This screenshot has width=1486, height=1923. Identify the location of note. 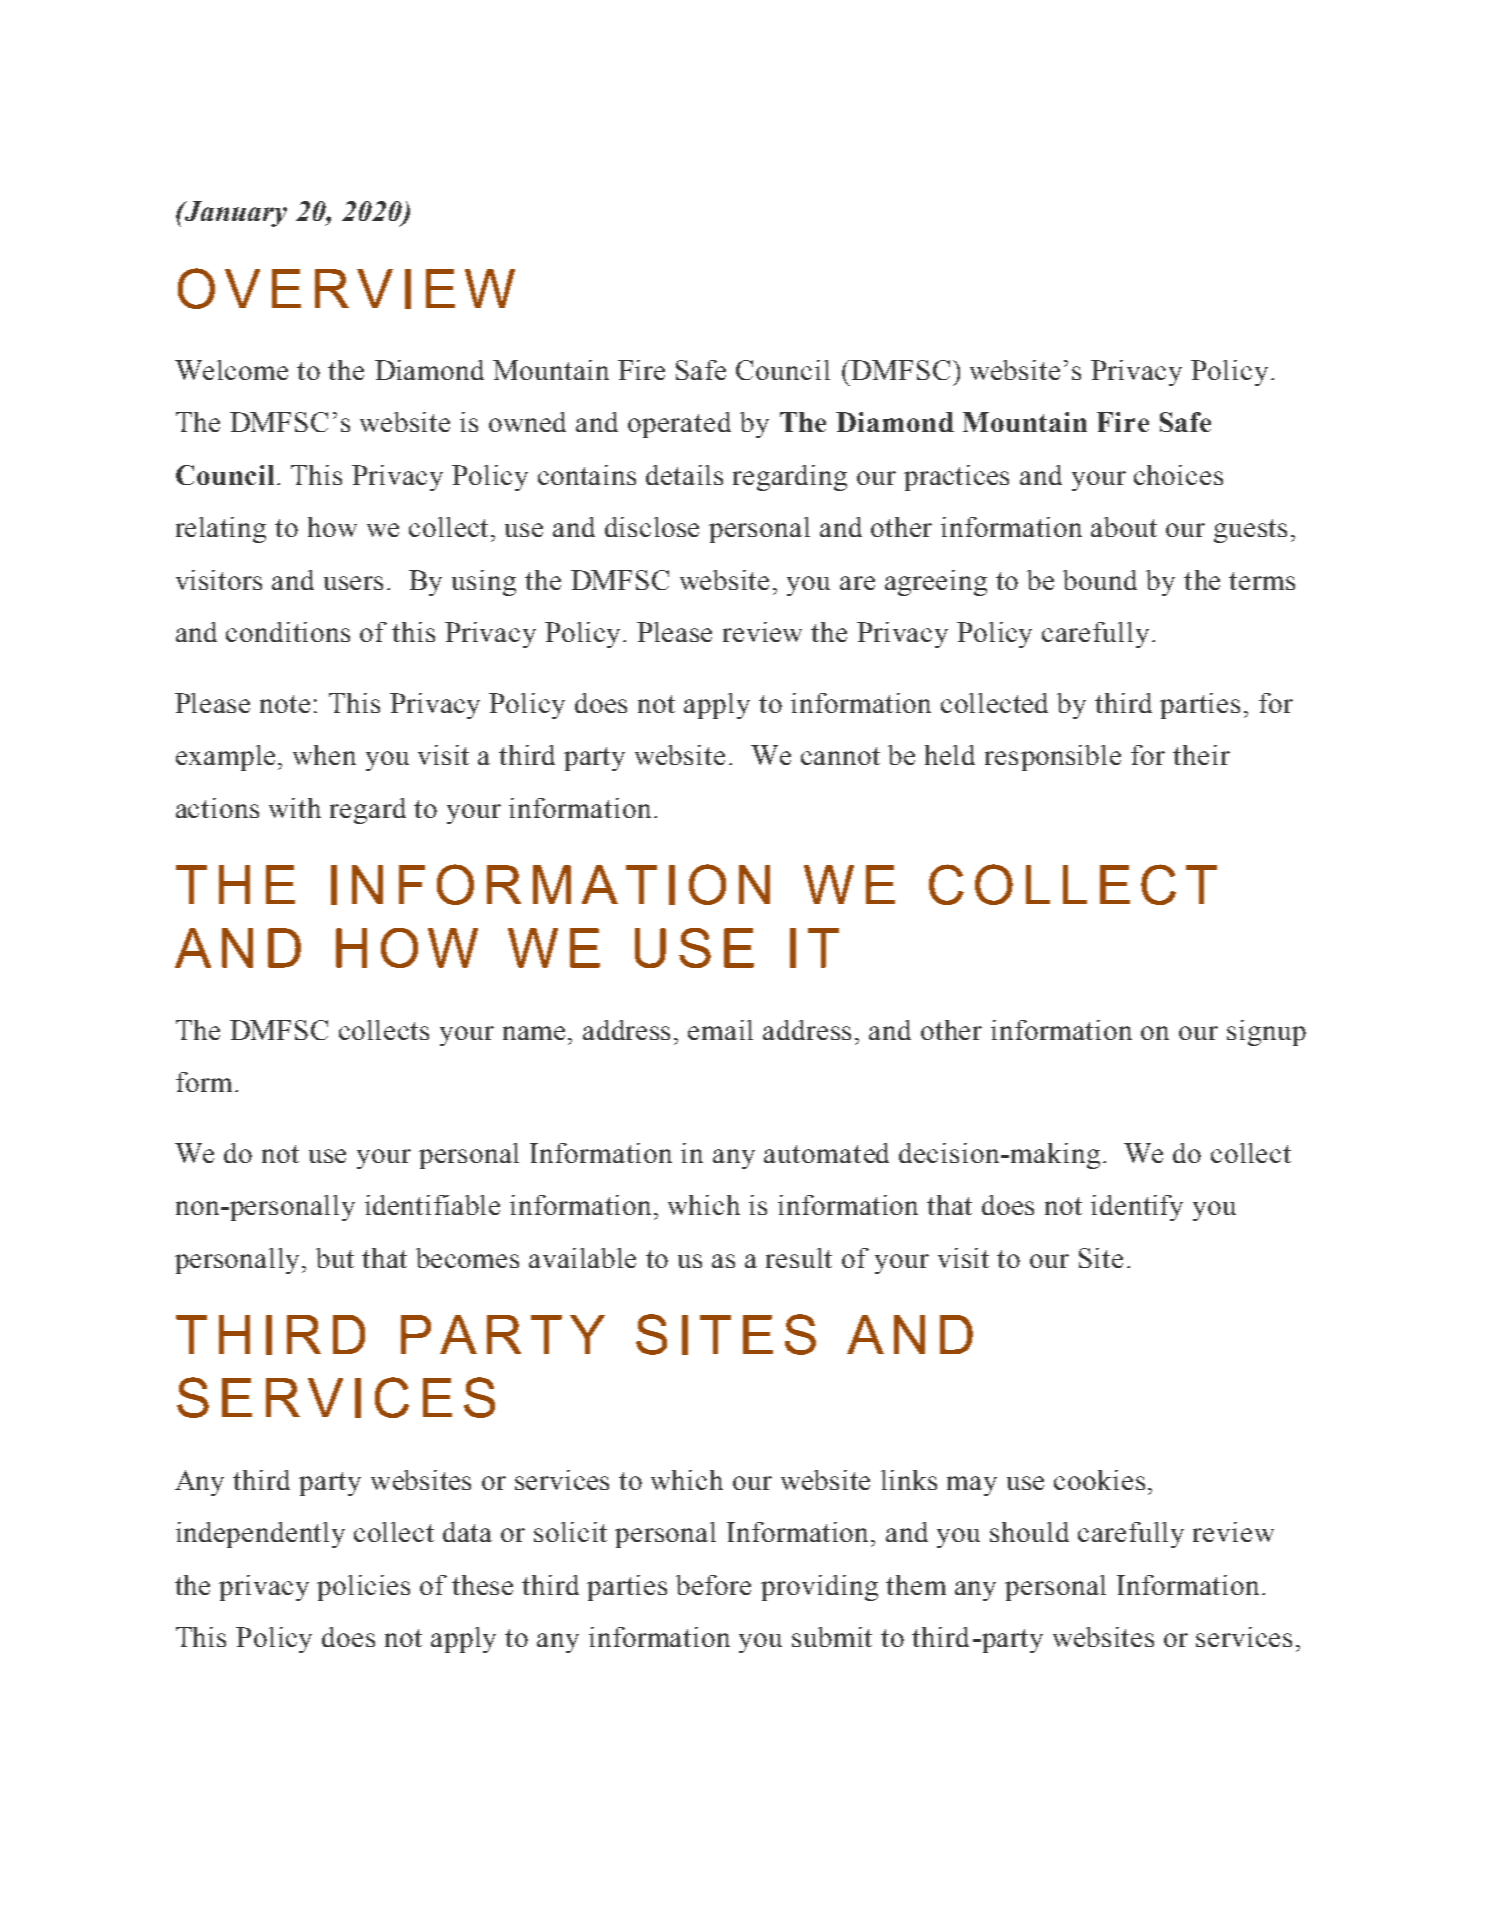
(285, 704).
